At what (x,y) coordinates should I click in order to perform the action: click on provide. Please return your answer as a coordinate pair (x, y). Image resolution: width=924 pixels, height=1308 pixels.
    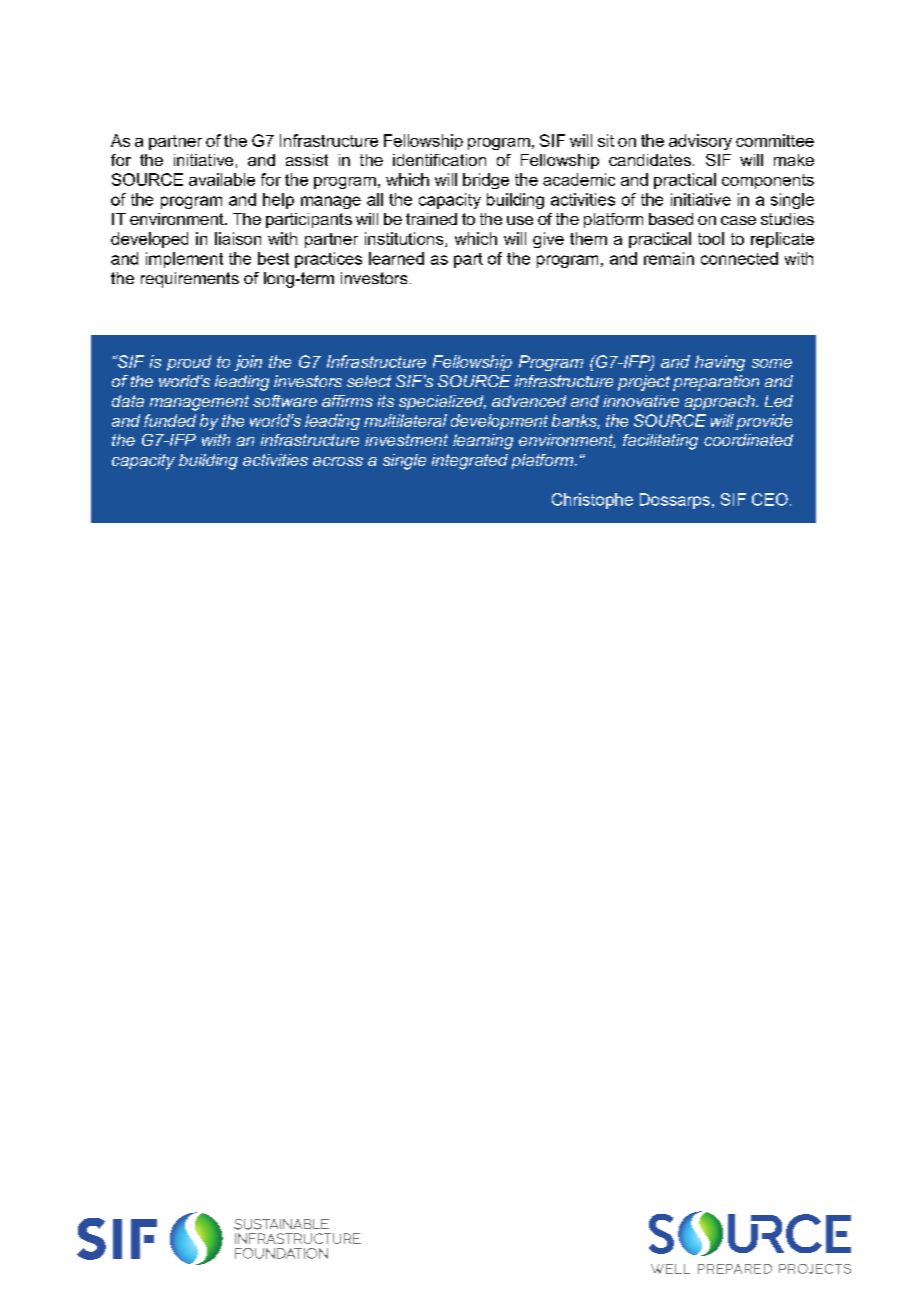
    Looking at the image, I should click on (764, 422).
